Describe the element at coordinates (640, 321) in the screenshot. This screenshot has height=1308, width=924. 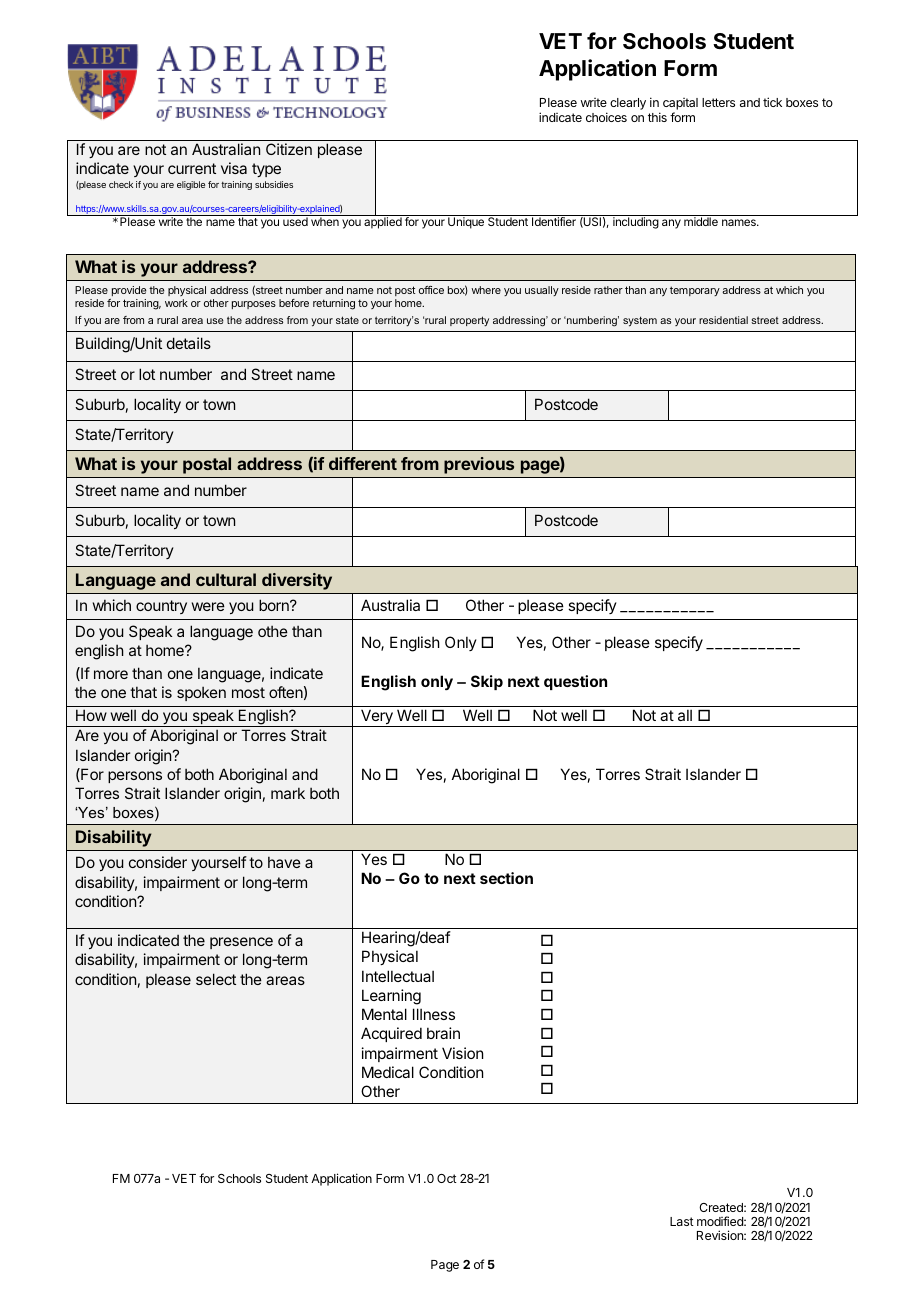
I see `system` at that location.
